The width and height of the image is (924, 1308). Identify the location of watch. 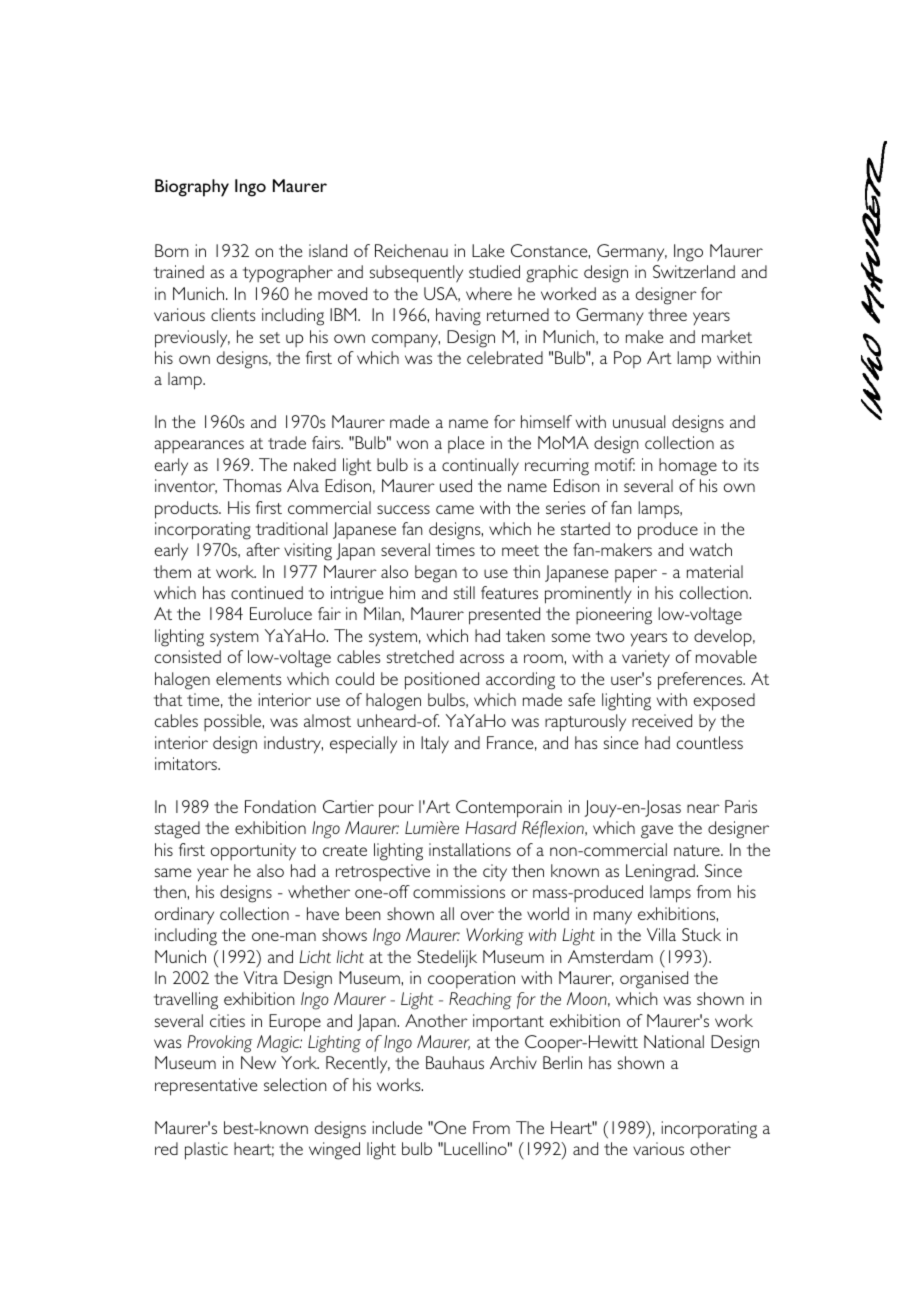
(711, 549).
